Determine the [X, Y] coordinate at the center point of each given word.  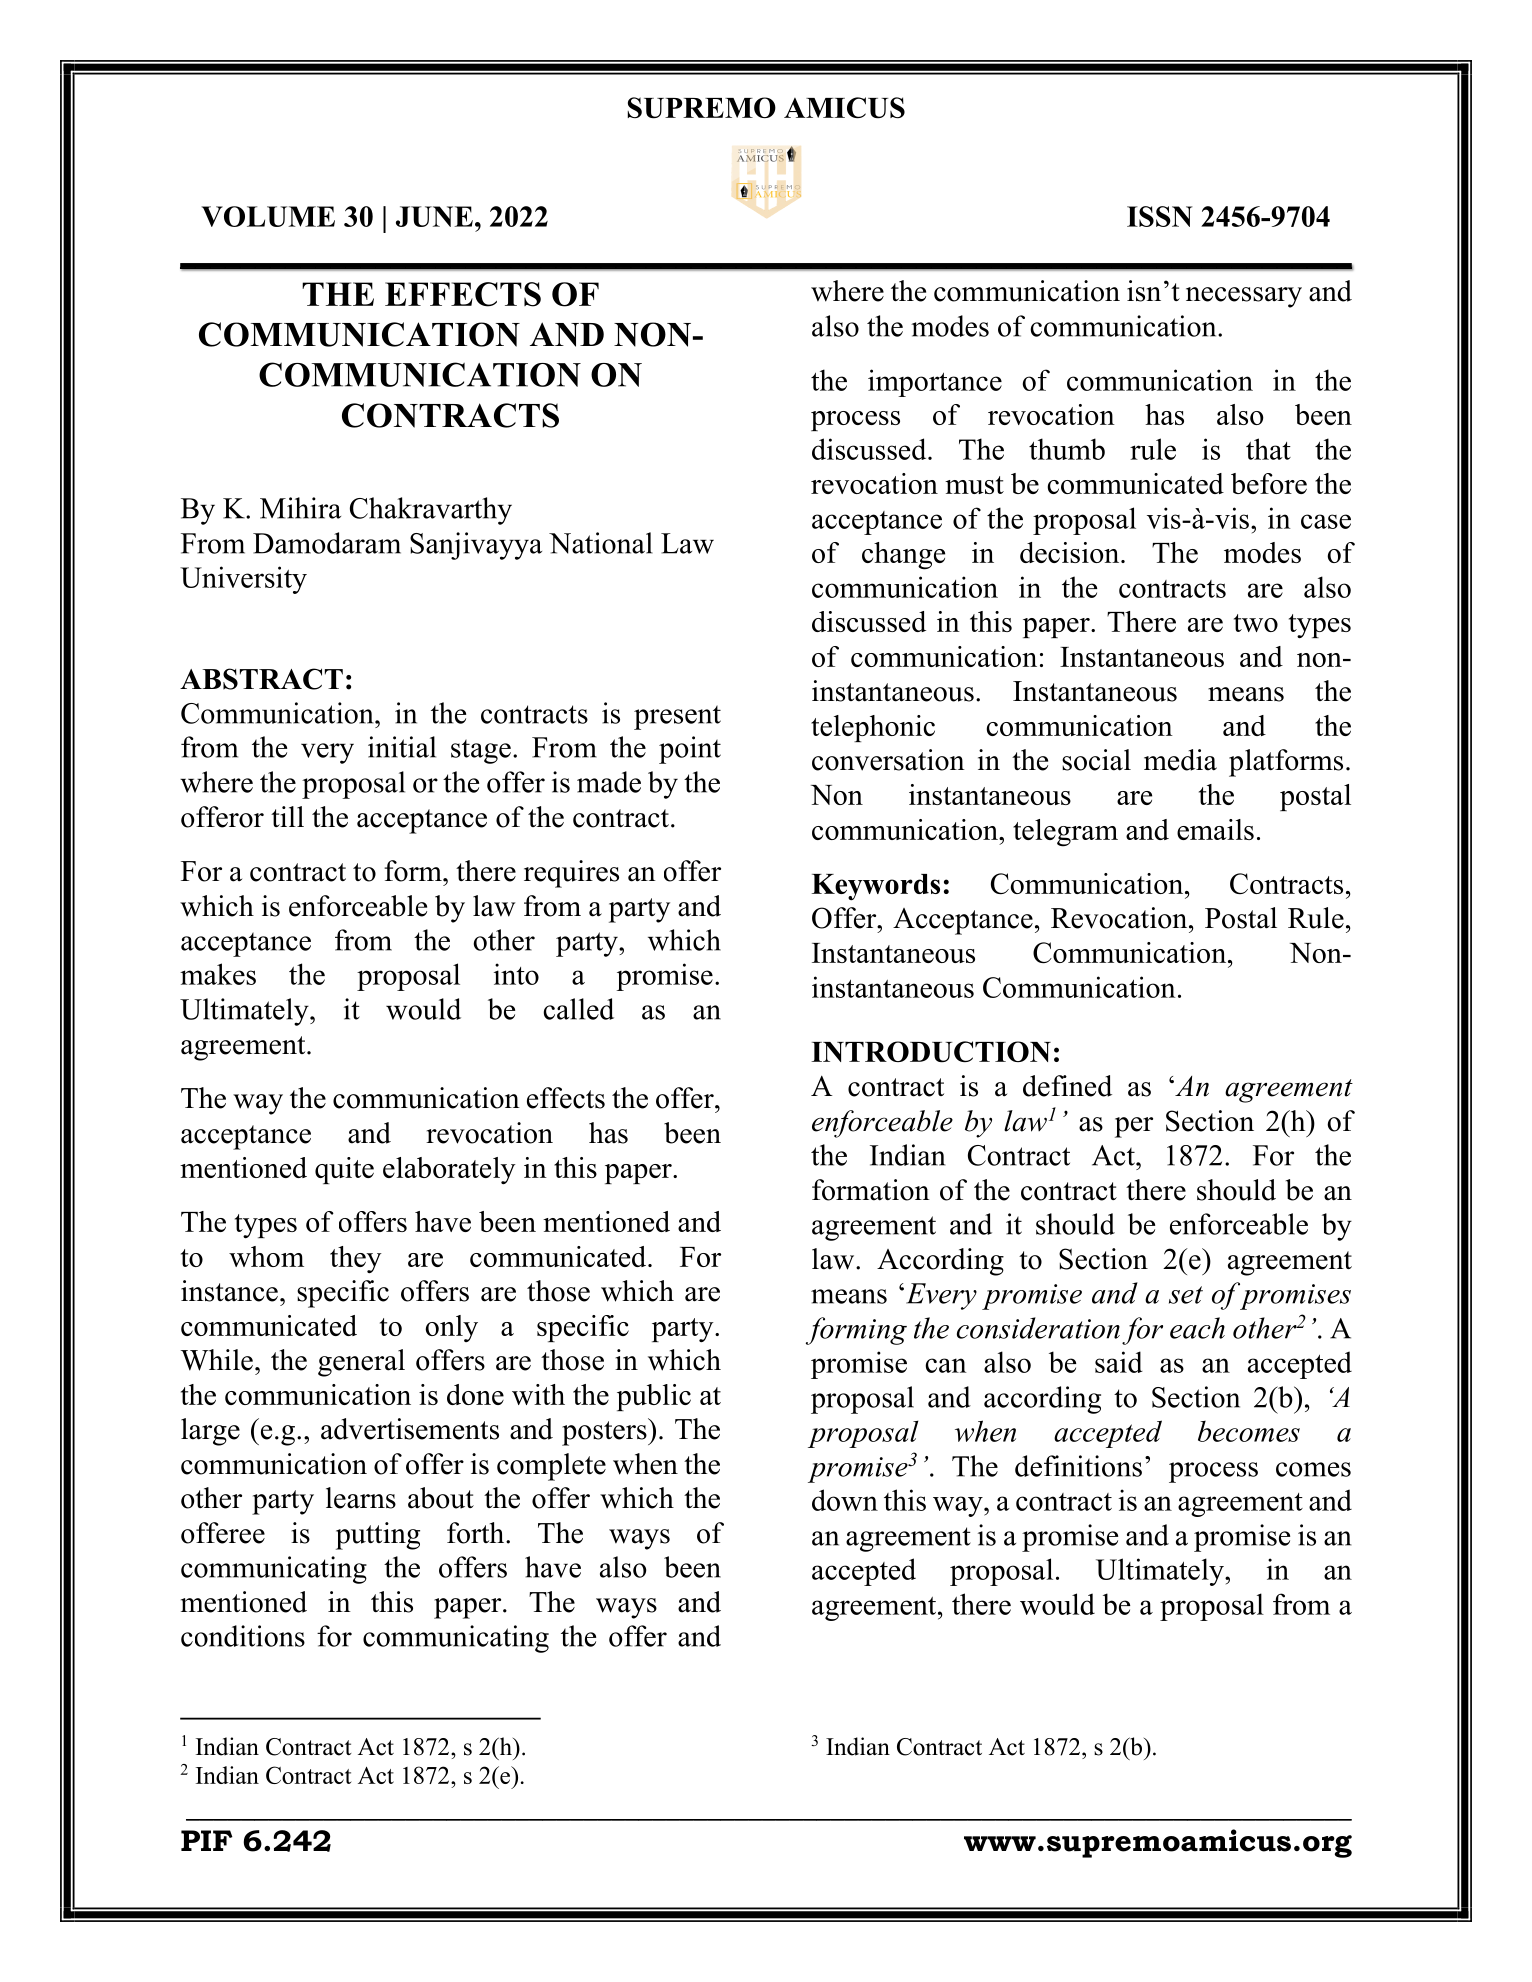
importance [935, 383]
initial [402, 747]
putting [378, 1536]
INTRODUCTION [931, 1052]
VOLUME [268, 216]
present [677, 717]
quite [344, 1170]
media [1180, 760]
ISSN [1160, 216]
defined [1067, 1086]
